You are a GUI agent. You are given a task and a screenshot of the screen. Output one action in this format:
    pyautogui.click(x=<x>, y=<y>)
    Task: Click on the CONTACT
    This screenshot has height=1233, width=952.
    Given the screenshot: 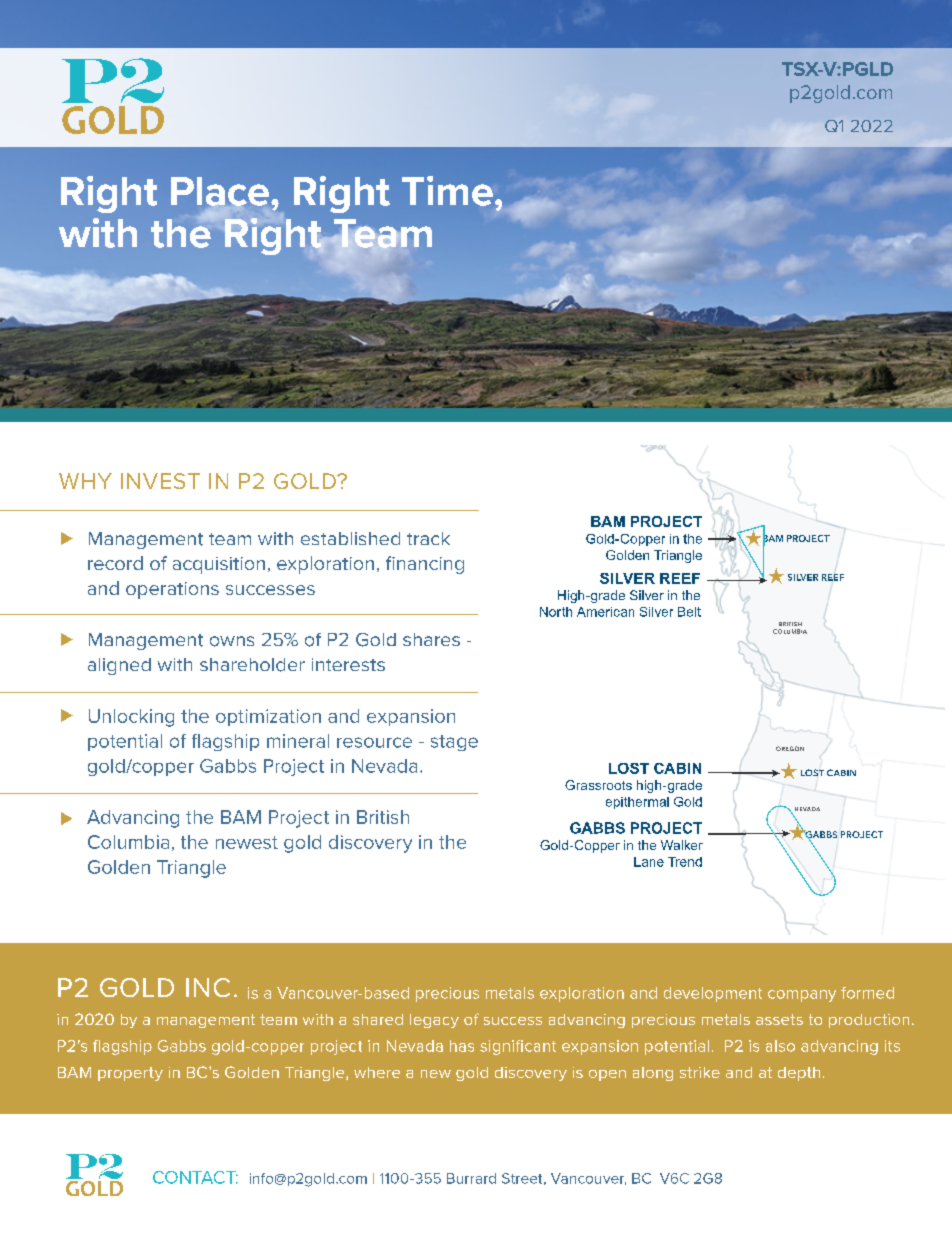 What is the action you would take?
    pyautogui.click(x=195, y=1177)
